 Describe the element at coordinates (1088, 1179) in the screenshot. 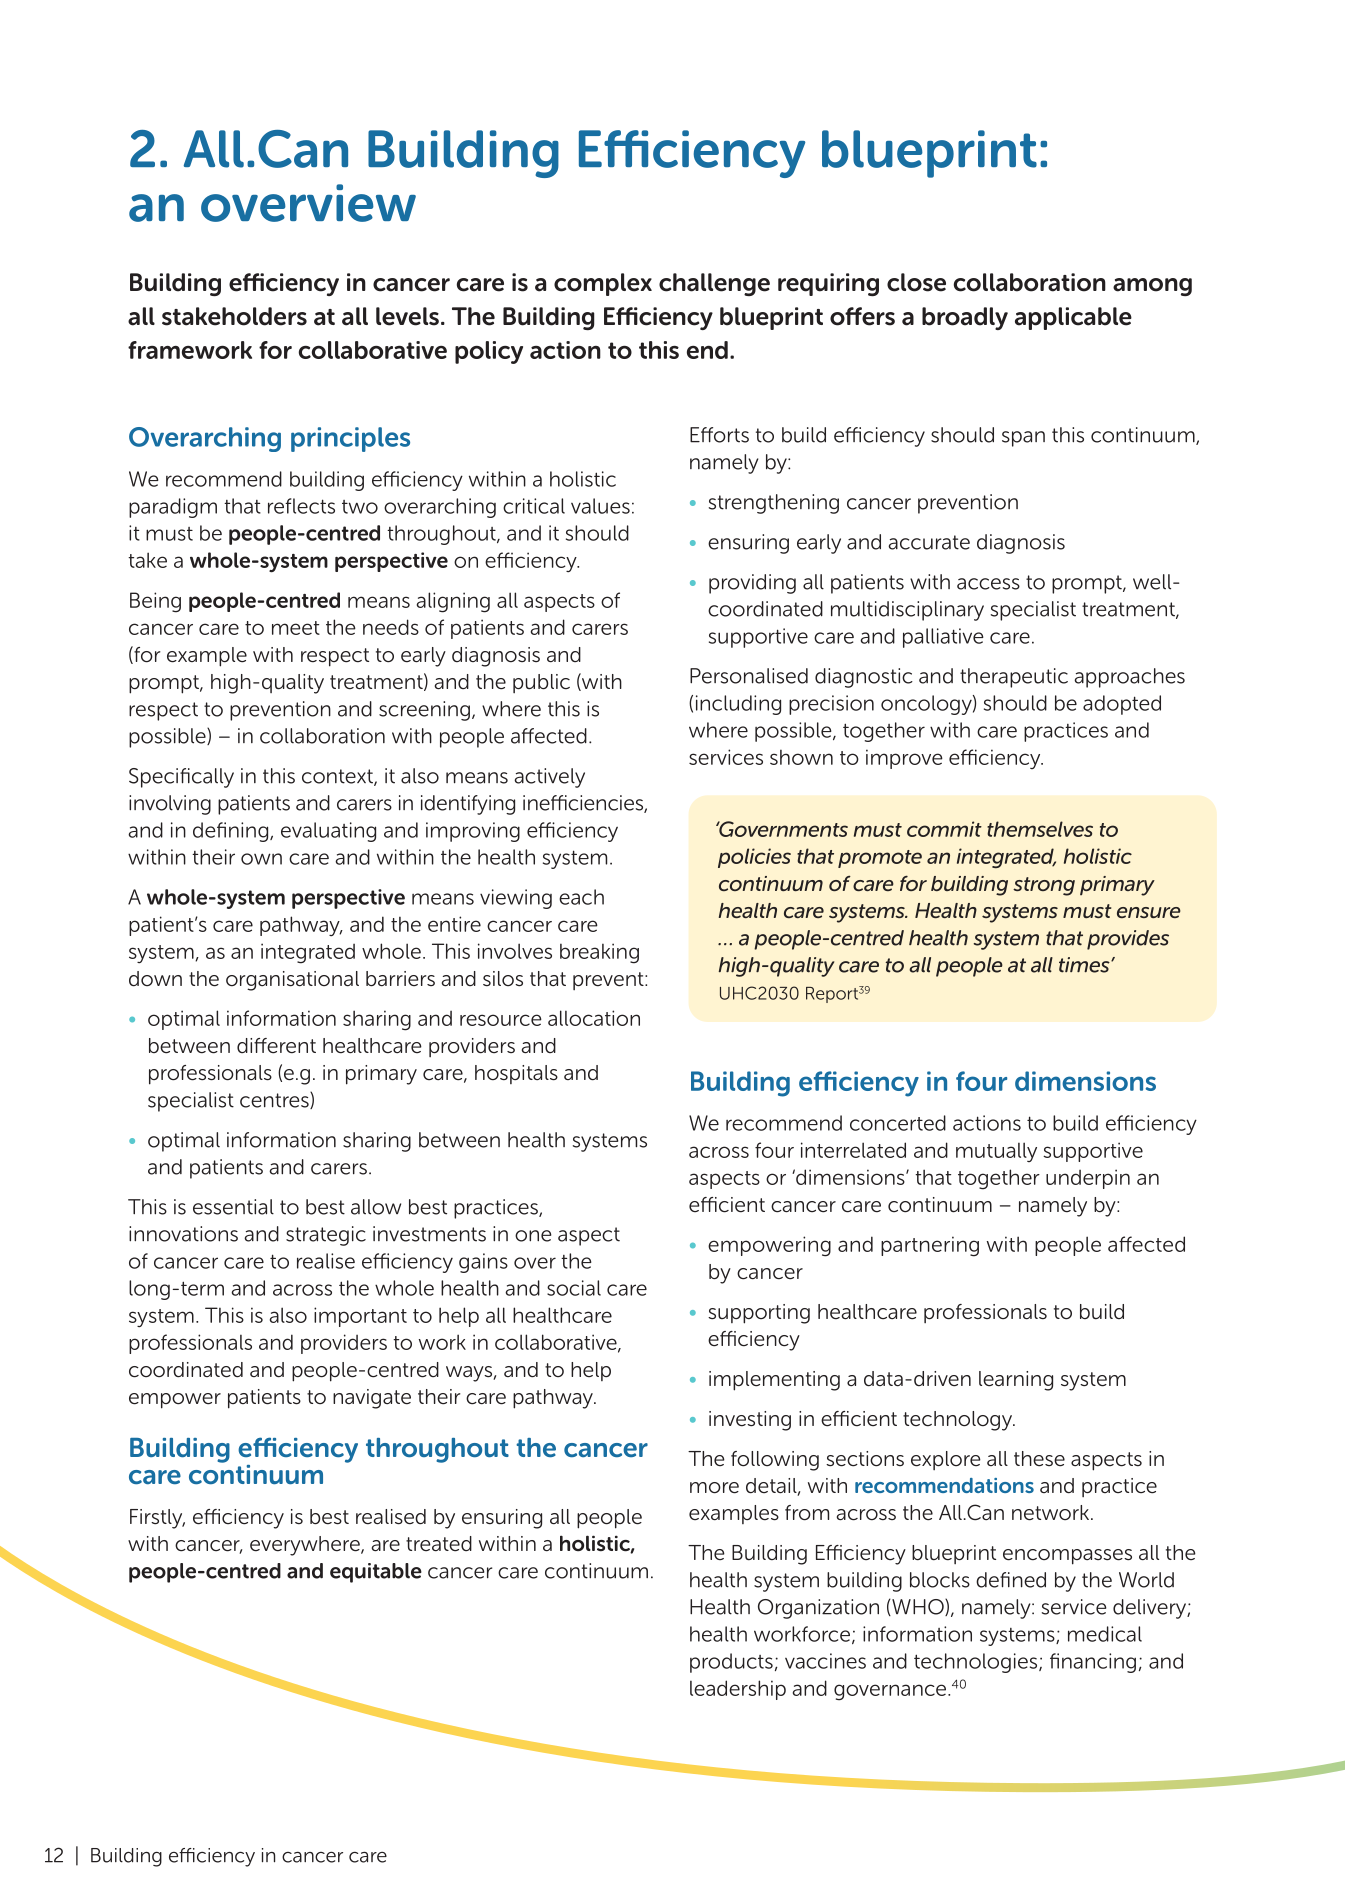

I see `underpin` at that location.
